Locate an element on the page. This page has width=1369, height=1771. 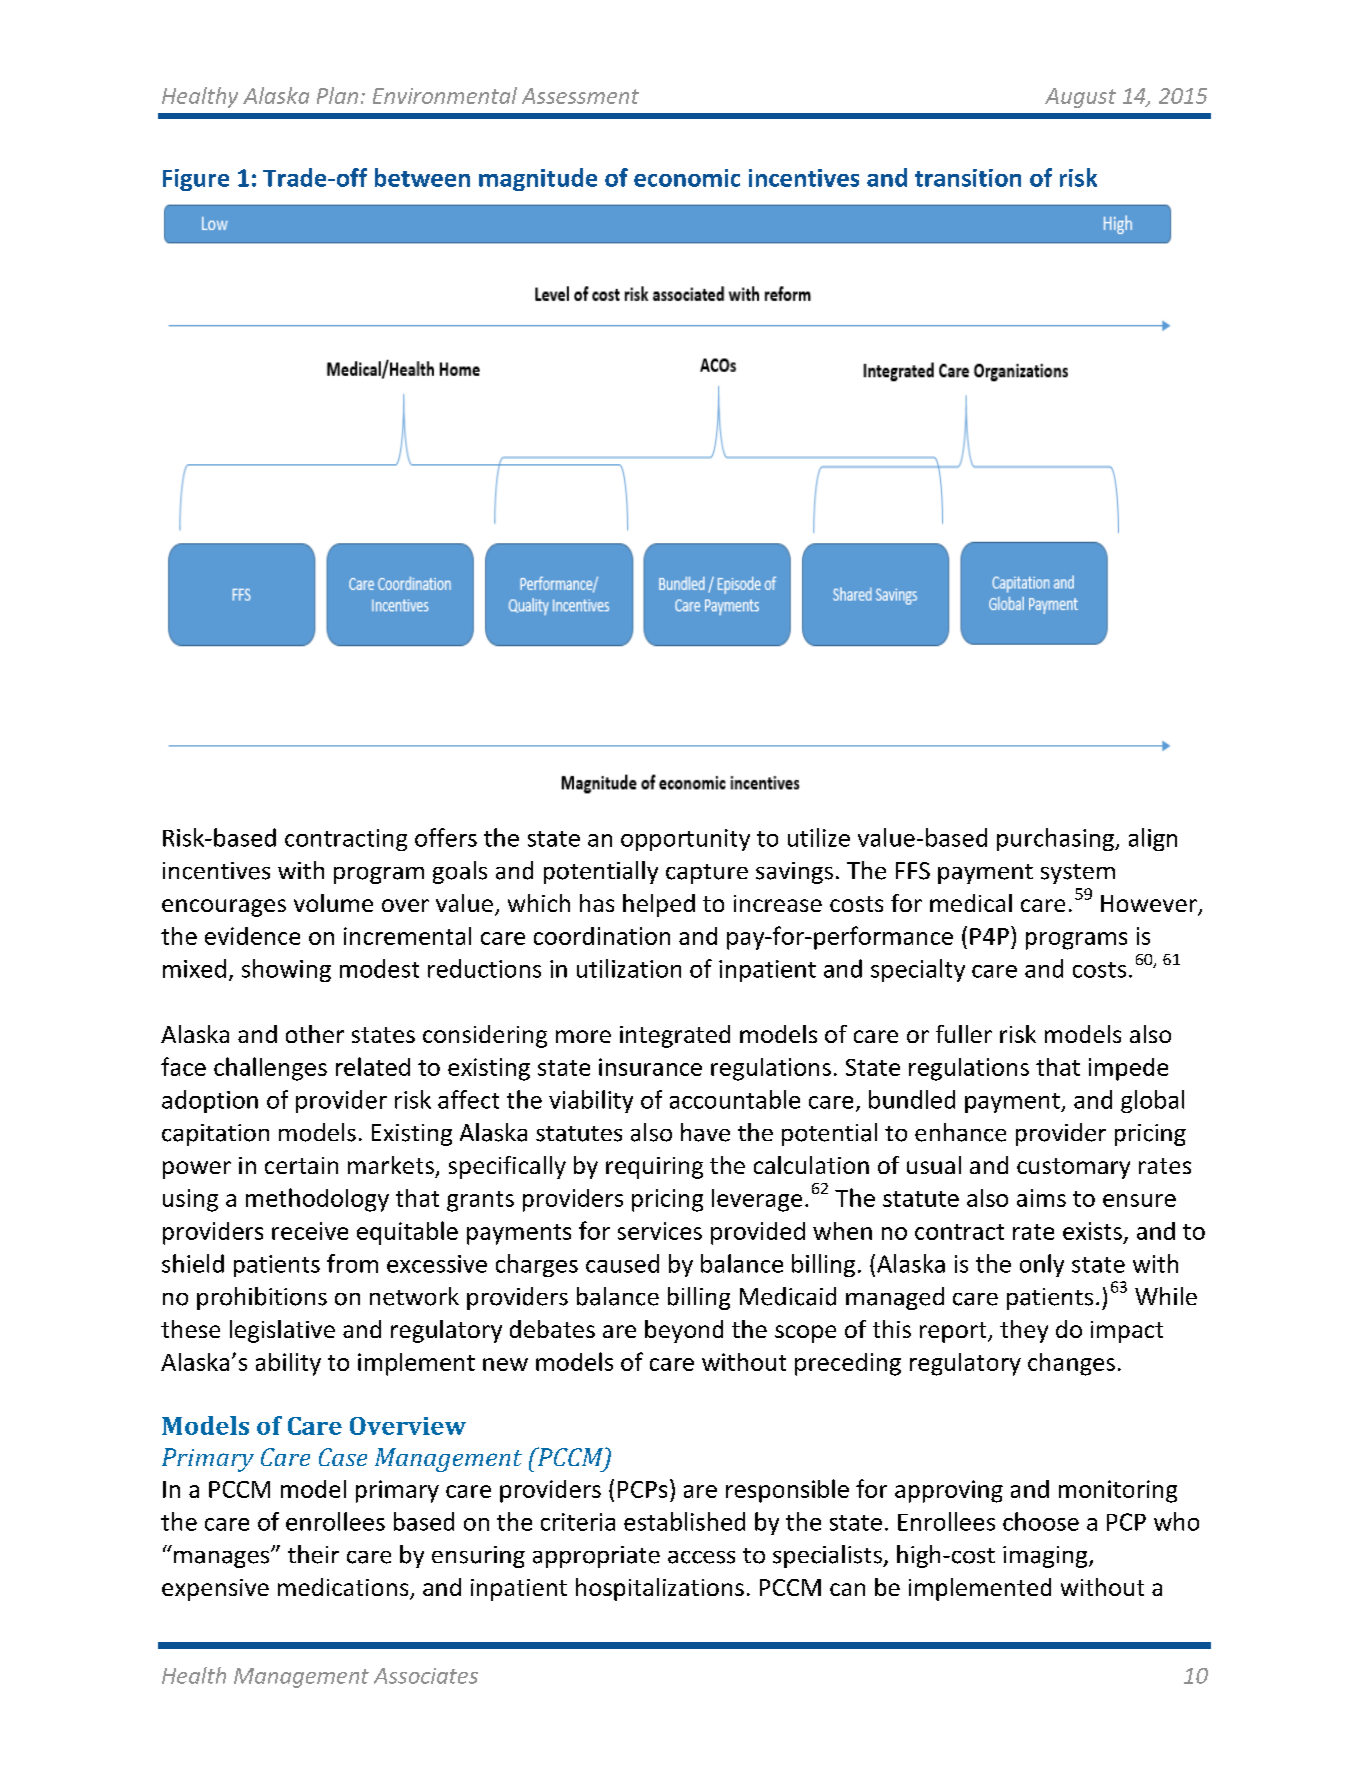
medications is located at coordinates (344, 1588).
